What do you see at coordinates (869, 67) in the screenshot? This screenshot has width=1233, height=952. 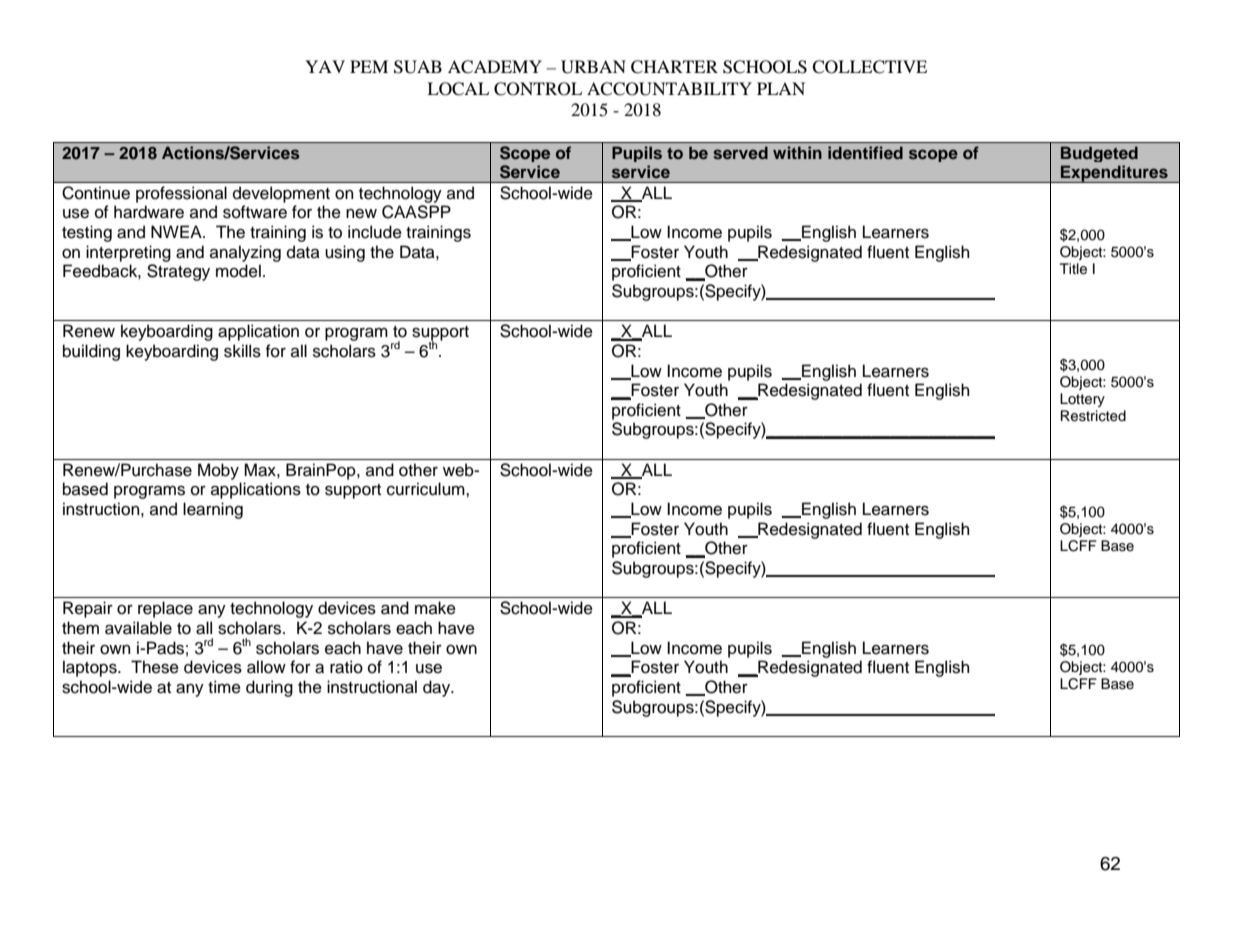 I see `COLLECTIVE` at bounding box center [869, 67].
